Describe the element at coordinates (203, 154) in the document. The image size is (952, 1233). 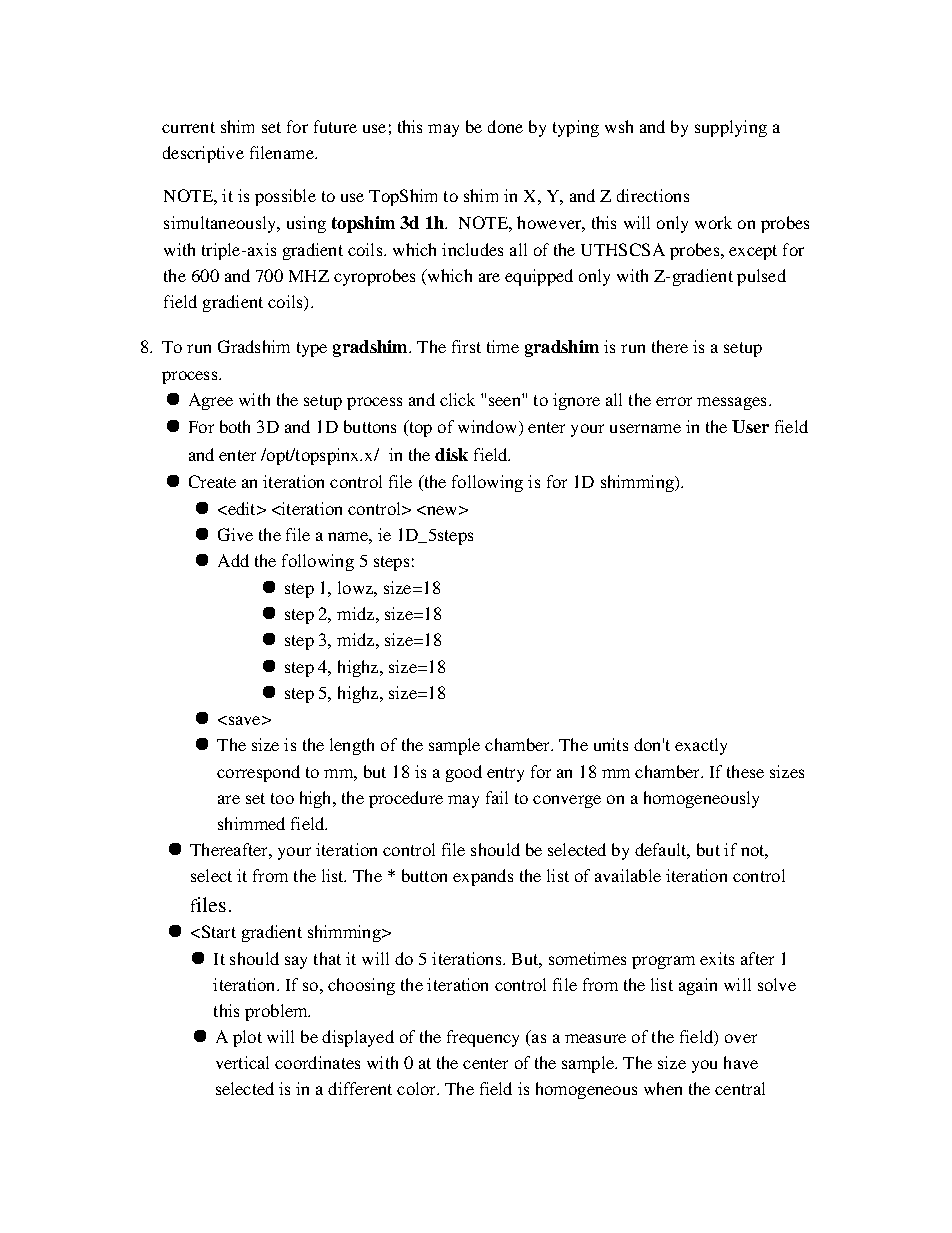
I see `descriptive` at that location.
